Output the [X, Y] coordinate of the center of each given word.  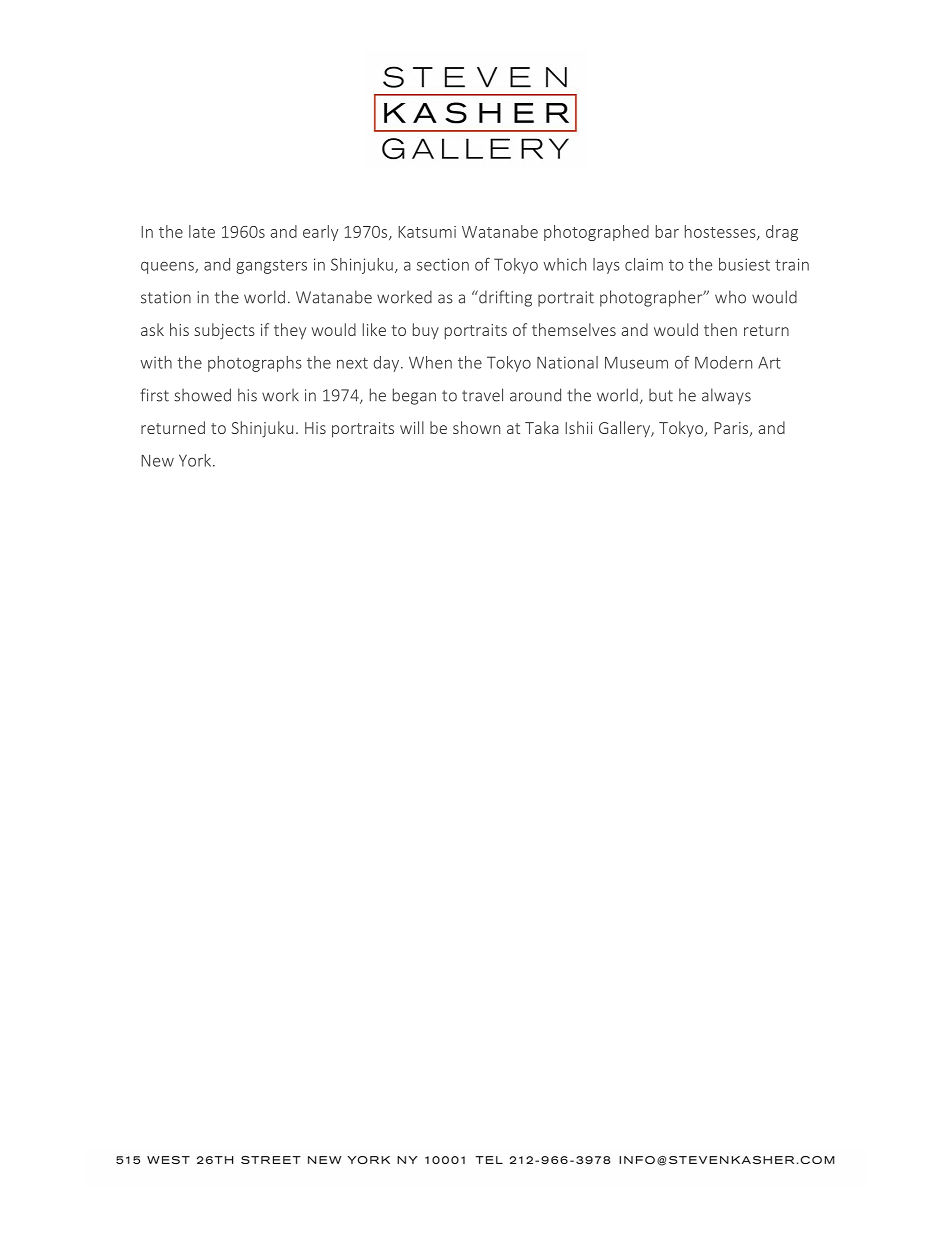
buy [426, 331]
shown [476, 427]
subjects [225, 331]
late [202, 231]
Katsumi [427, 232]
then [720, 329]
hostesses [721, 232]
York [196, 460]
